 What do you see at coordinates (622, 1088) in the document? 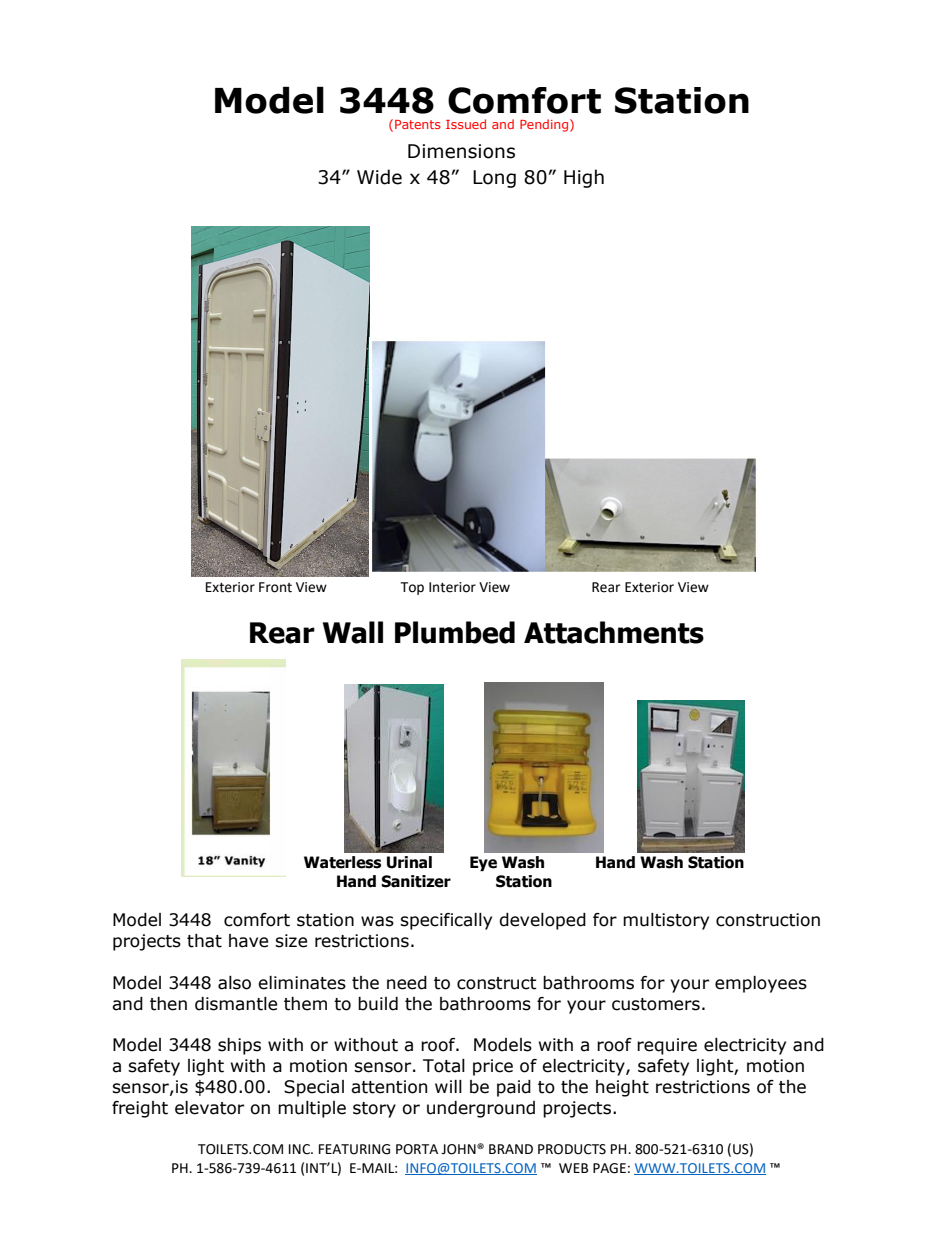
I see `height` at bounding box center [622, 1088].
